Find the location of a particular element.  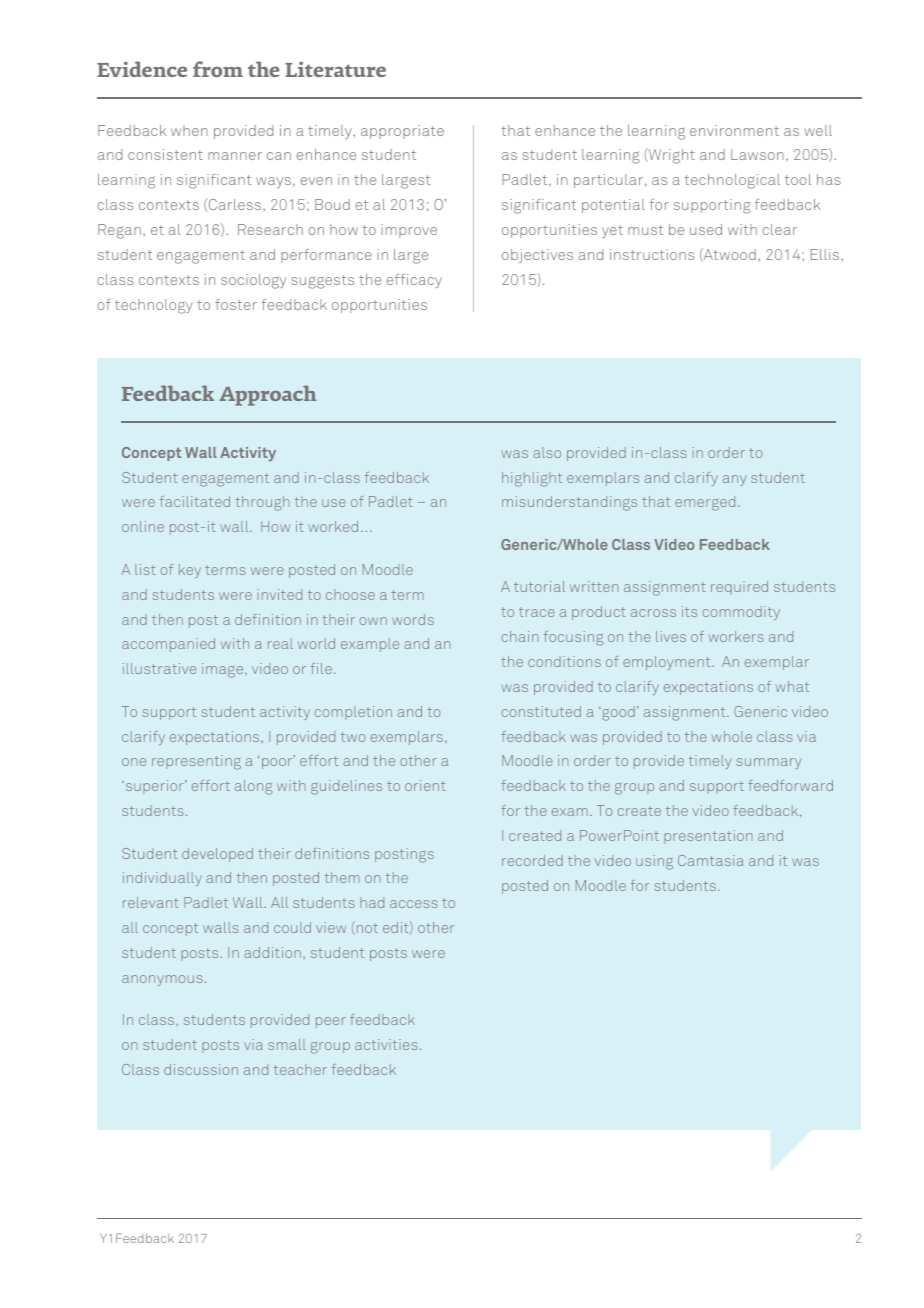

environment is located at coordinates (734, 130).
